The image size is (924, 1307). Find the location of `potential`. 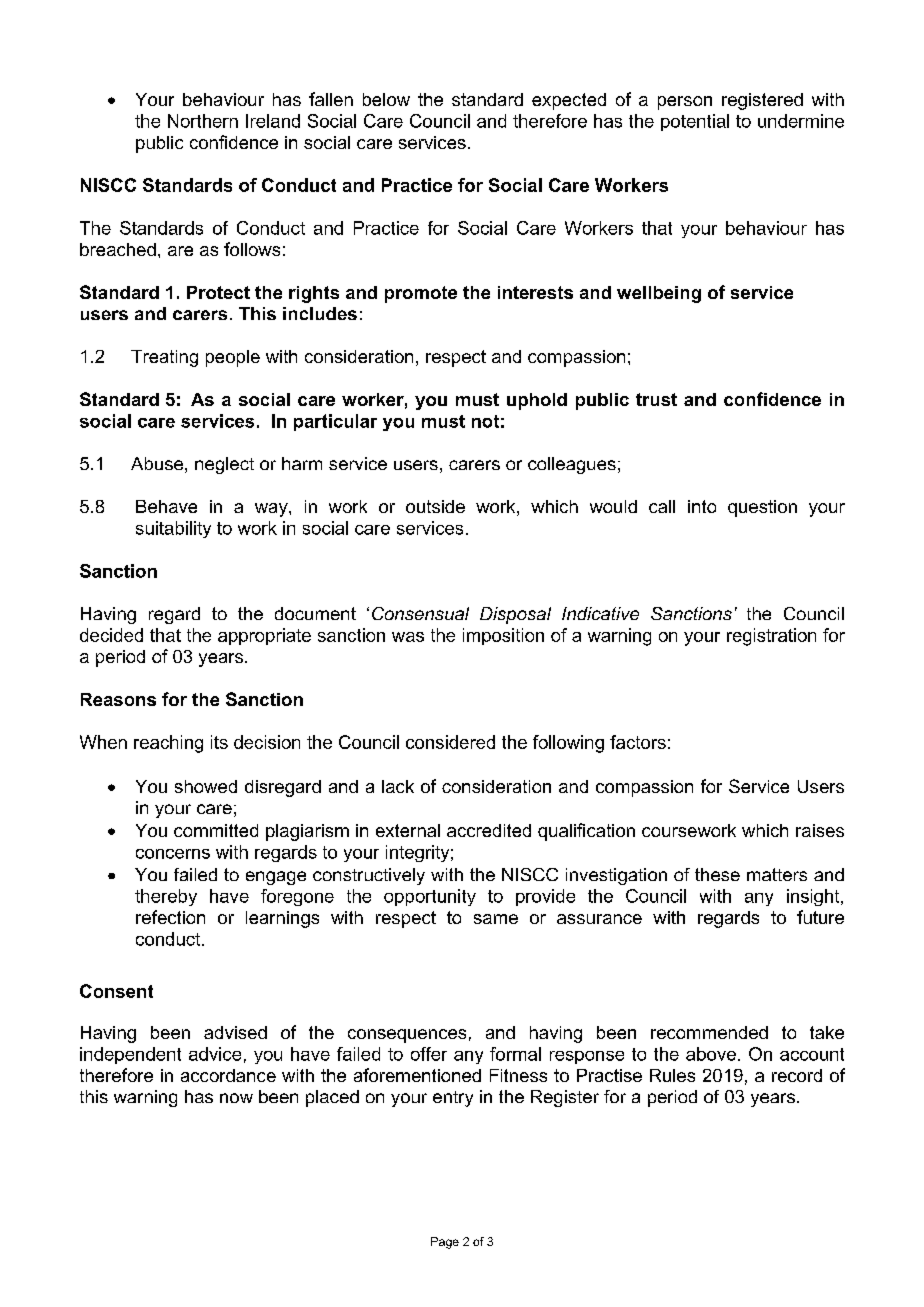

potential is located at coordinates (695, 122).
